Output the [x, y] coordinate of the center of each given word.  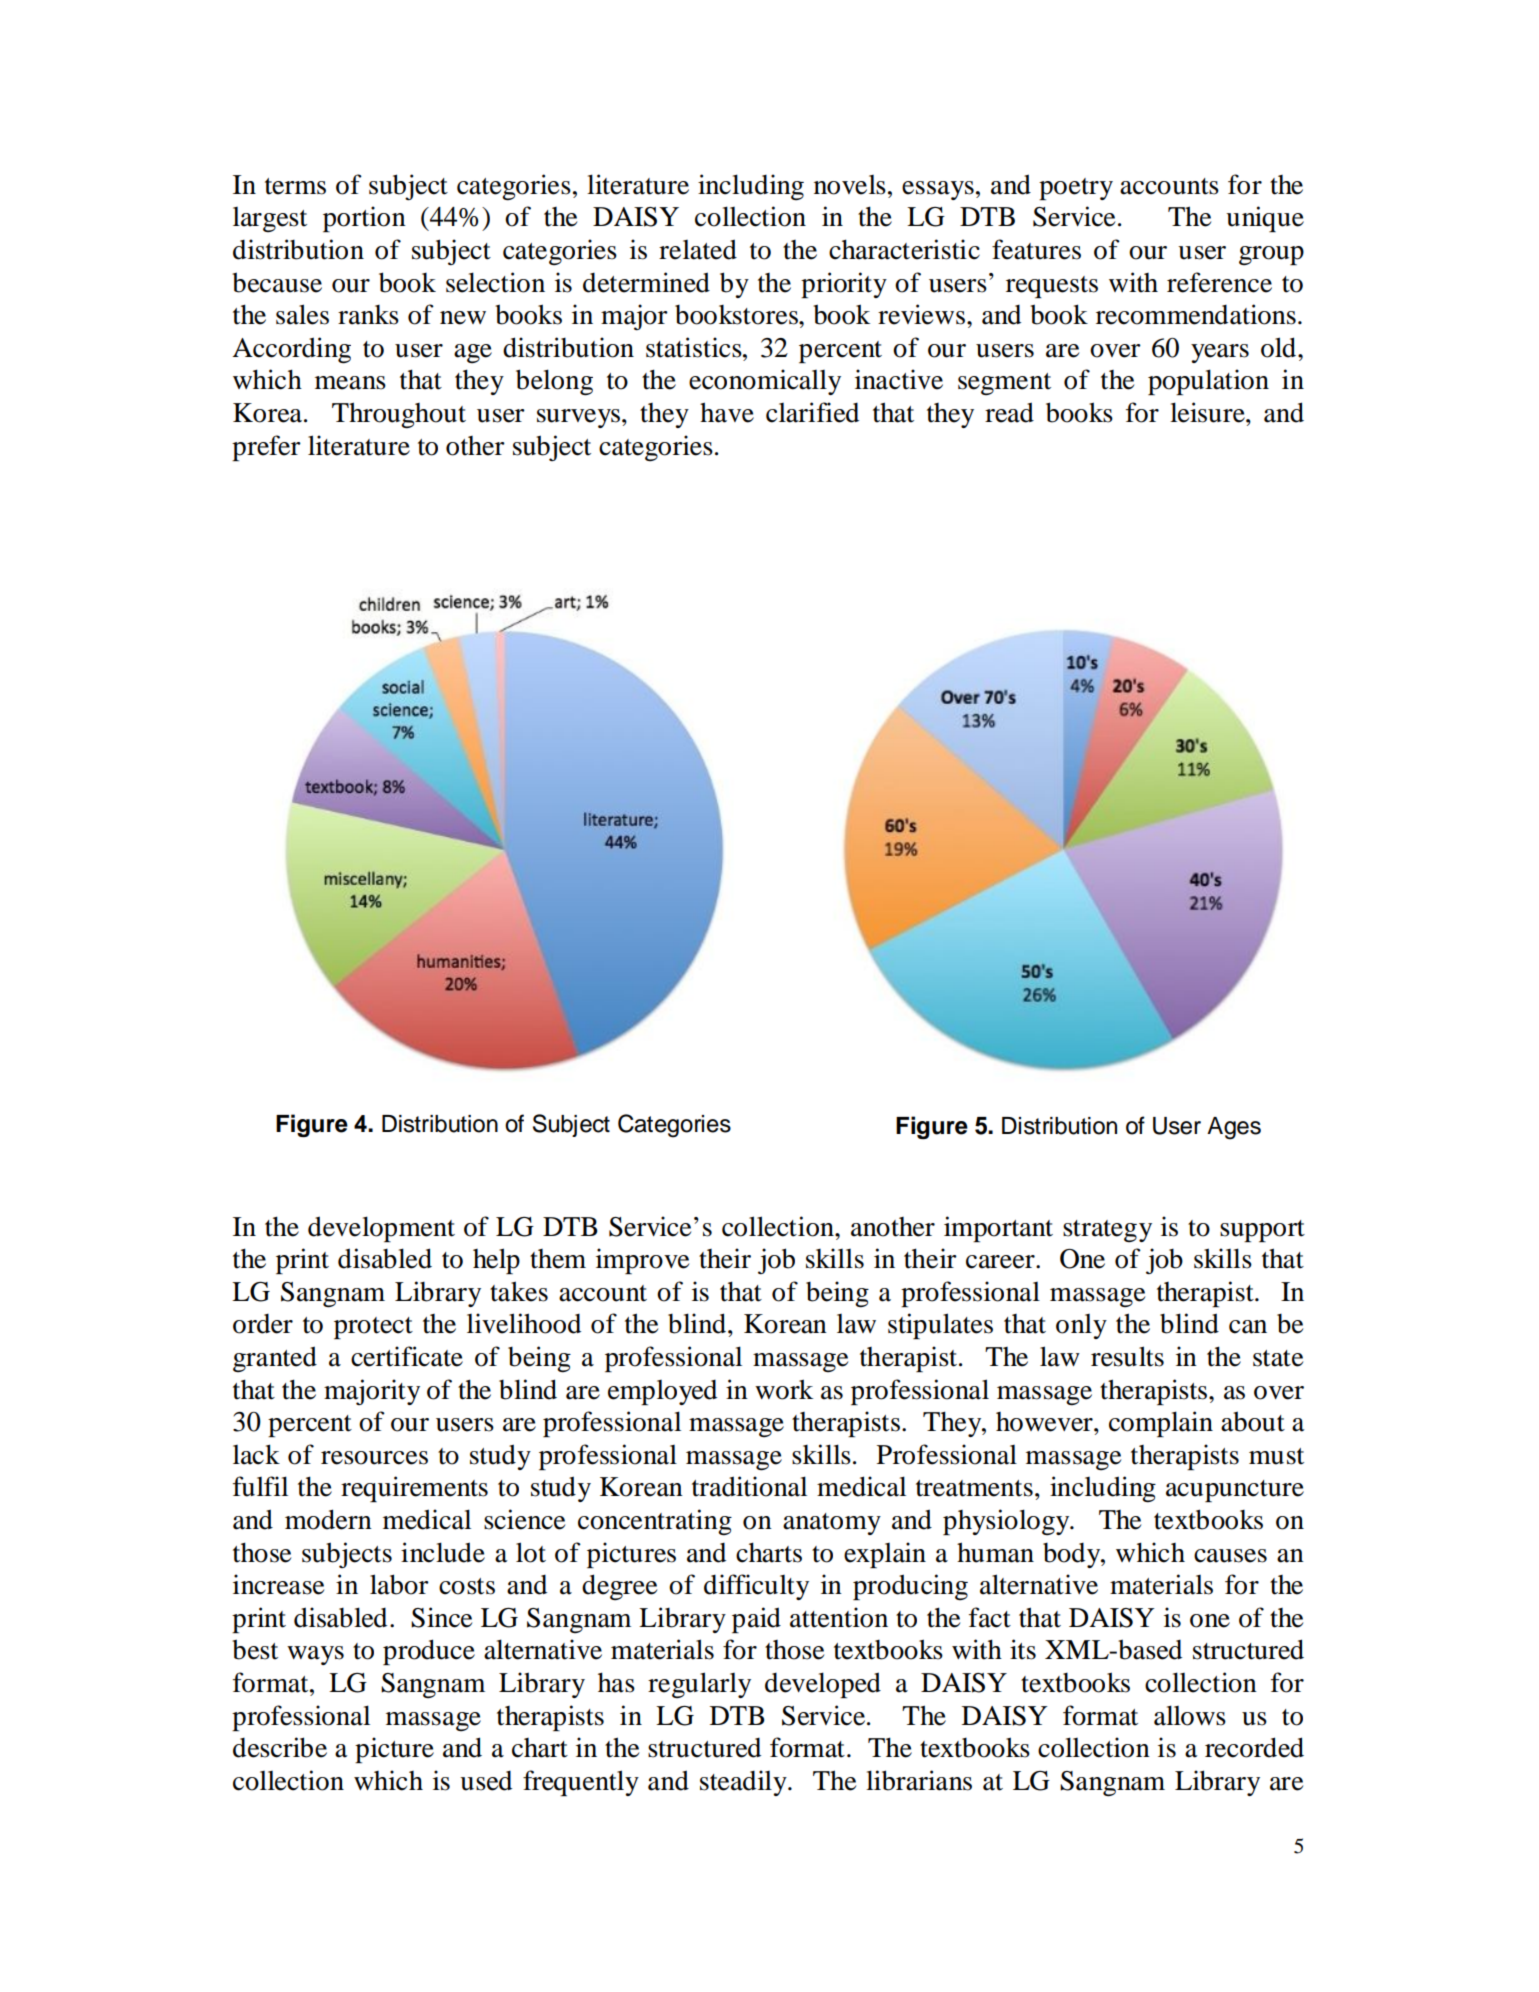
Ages [1234, 1128]
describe [280, 1747]
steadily [744, 1783]
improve [642, 1261]
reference [1219, 282]
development [381, 1229]
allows [1190, 1715]
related [698, 249]
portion [364, 219]
